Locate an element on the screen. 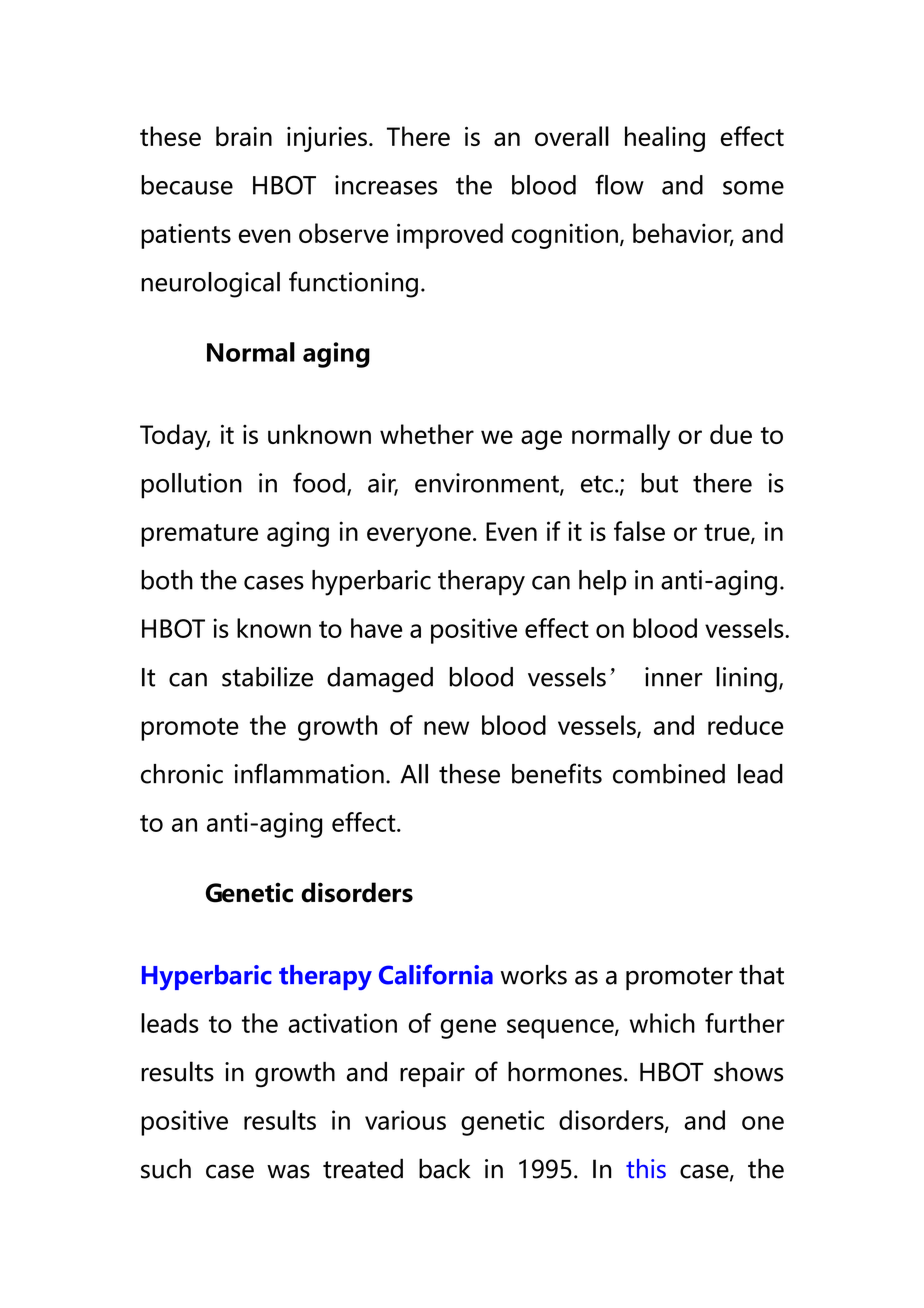 The height and width of the screenshot is (1308, 924). was is located at coordinates (288, 1171).
